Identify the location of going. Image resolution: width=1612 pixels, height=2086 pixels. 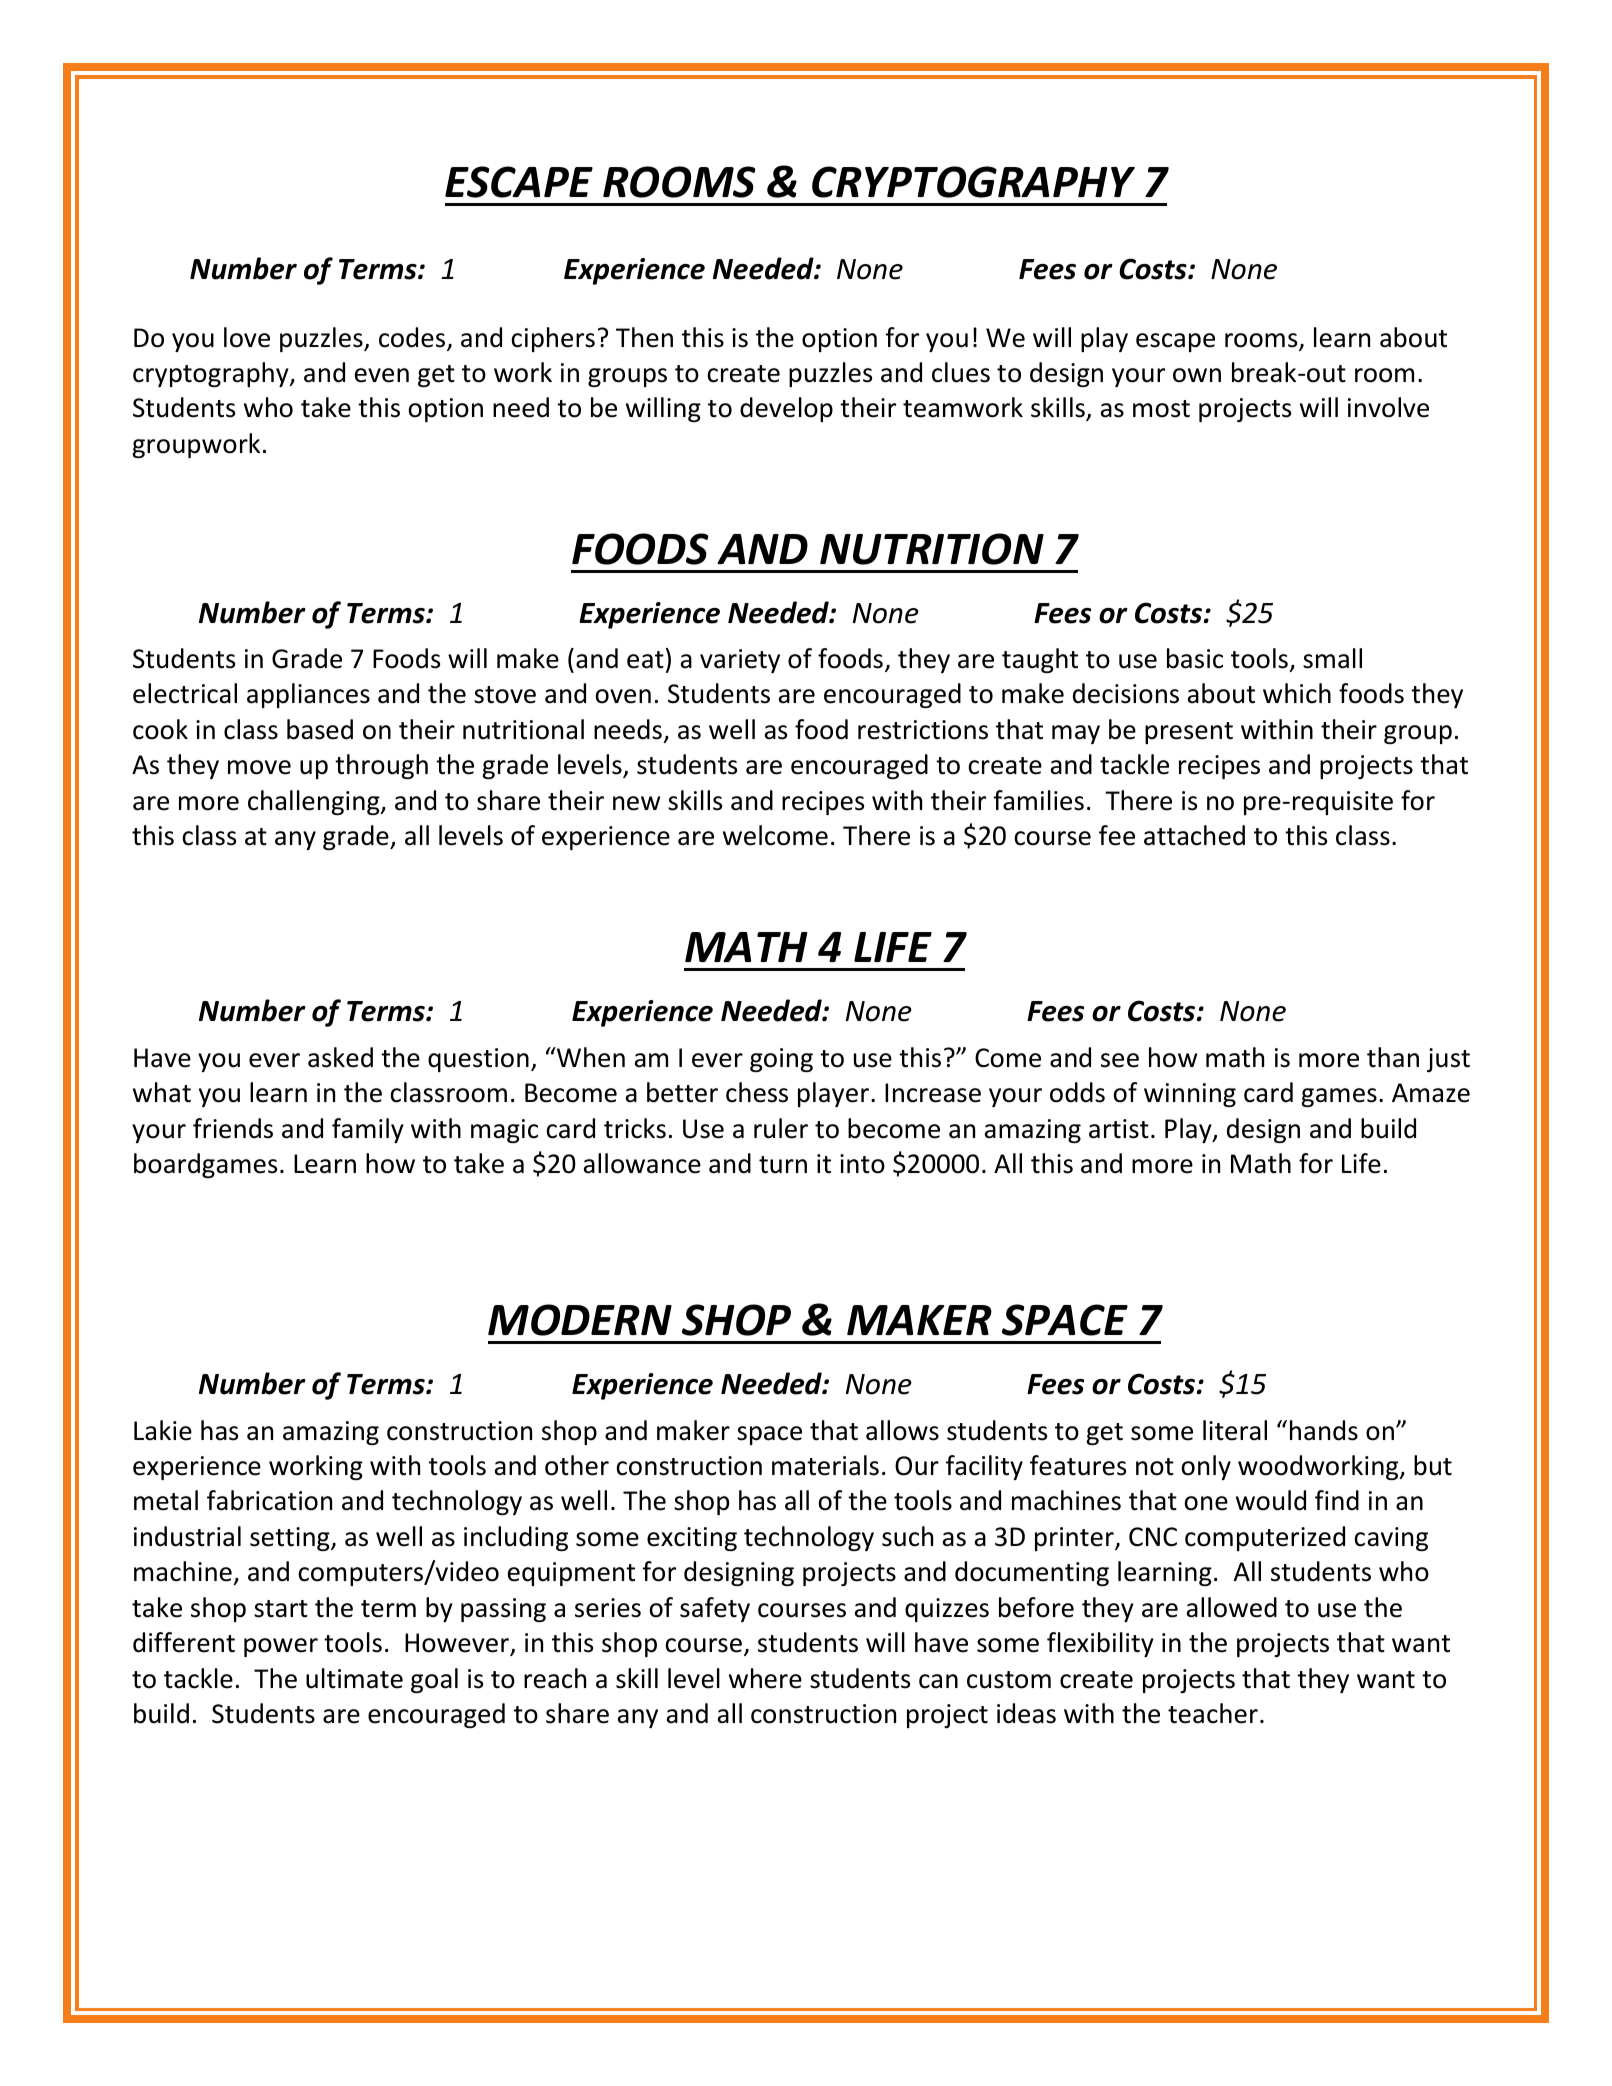
(781, 1060).
